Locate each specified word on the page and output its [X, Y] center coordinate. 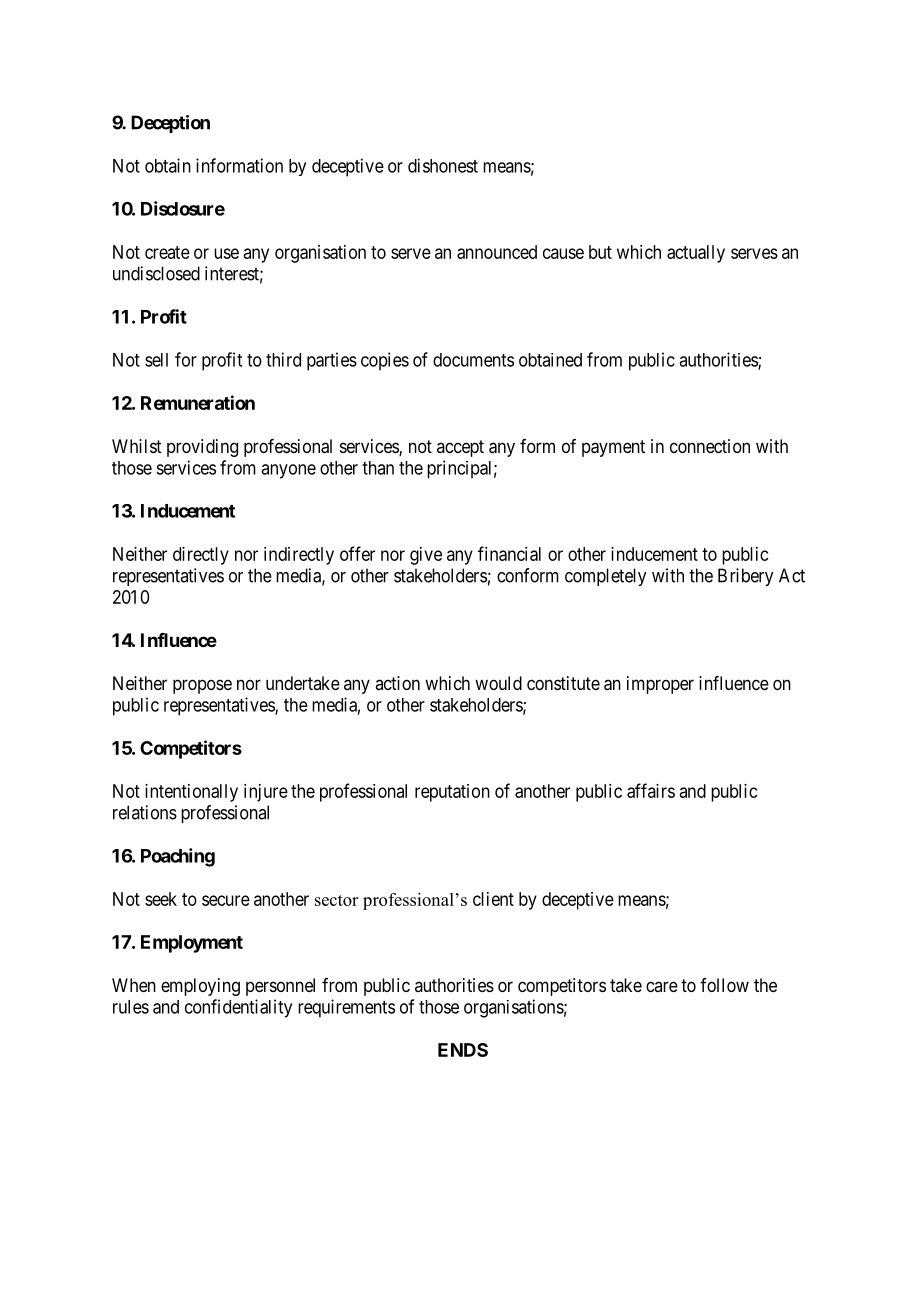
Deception [170, 124]
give [426, 556]
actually [696, 254]
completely [605, 577]
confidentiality [238, 1008]
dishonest [443, 165]
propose [202, 686]
